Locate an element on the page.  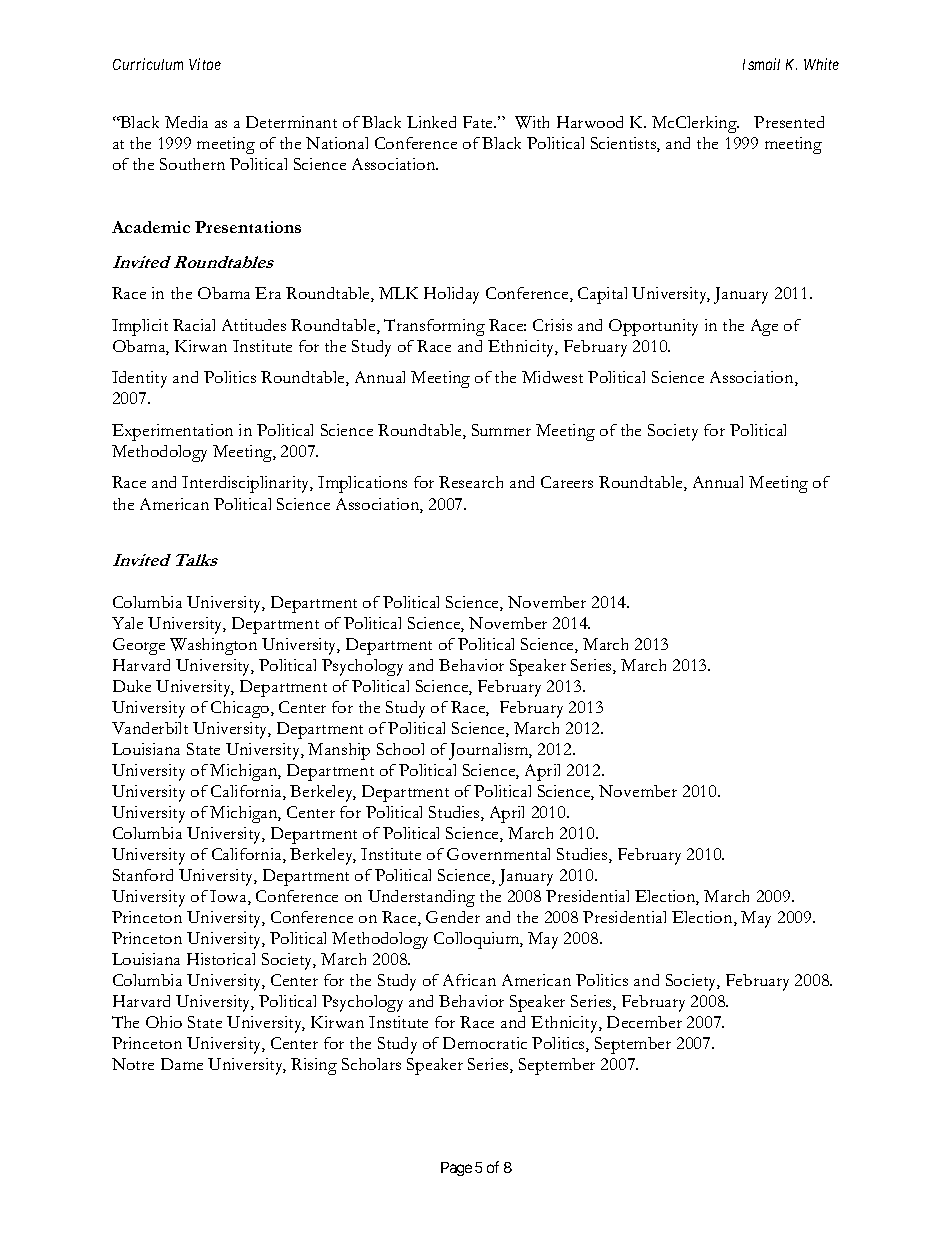
Transforming is located at coordinates (434, 327).
